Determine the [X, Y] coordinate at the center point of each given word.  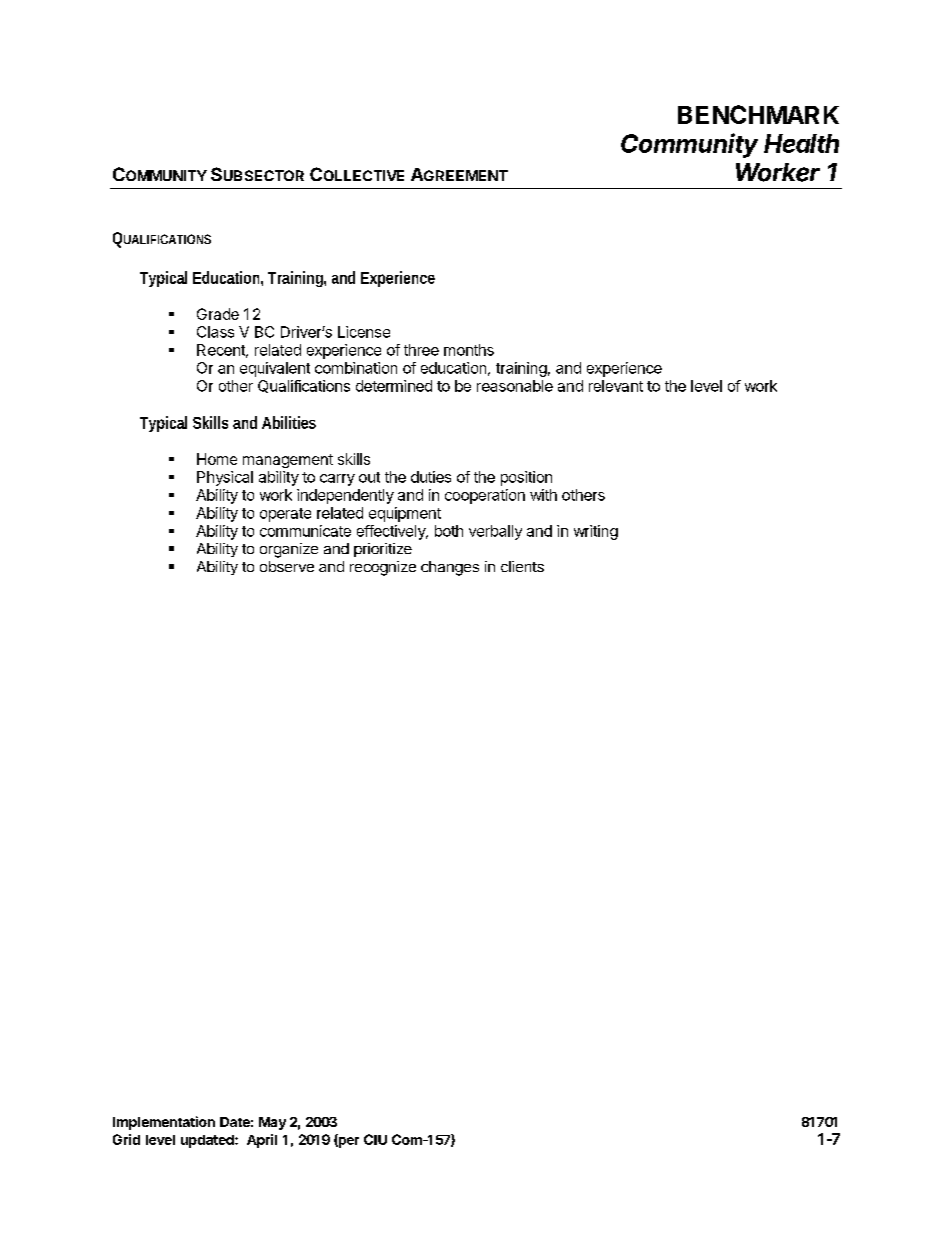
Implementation [164, 1123]
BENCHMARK [758, 114]
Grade [218, 314]
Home [217, 459]
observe [287, 566]
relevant [616, 386]
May [272, 1123]
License [364, 332]
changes [450, 568]
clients [522, 566]
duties [431, 477]
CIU [375, 1139]
